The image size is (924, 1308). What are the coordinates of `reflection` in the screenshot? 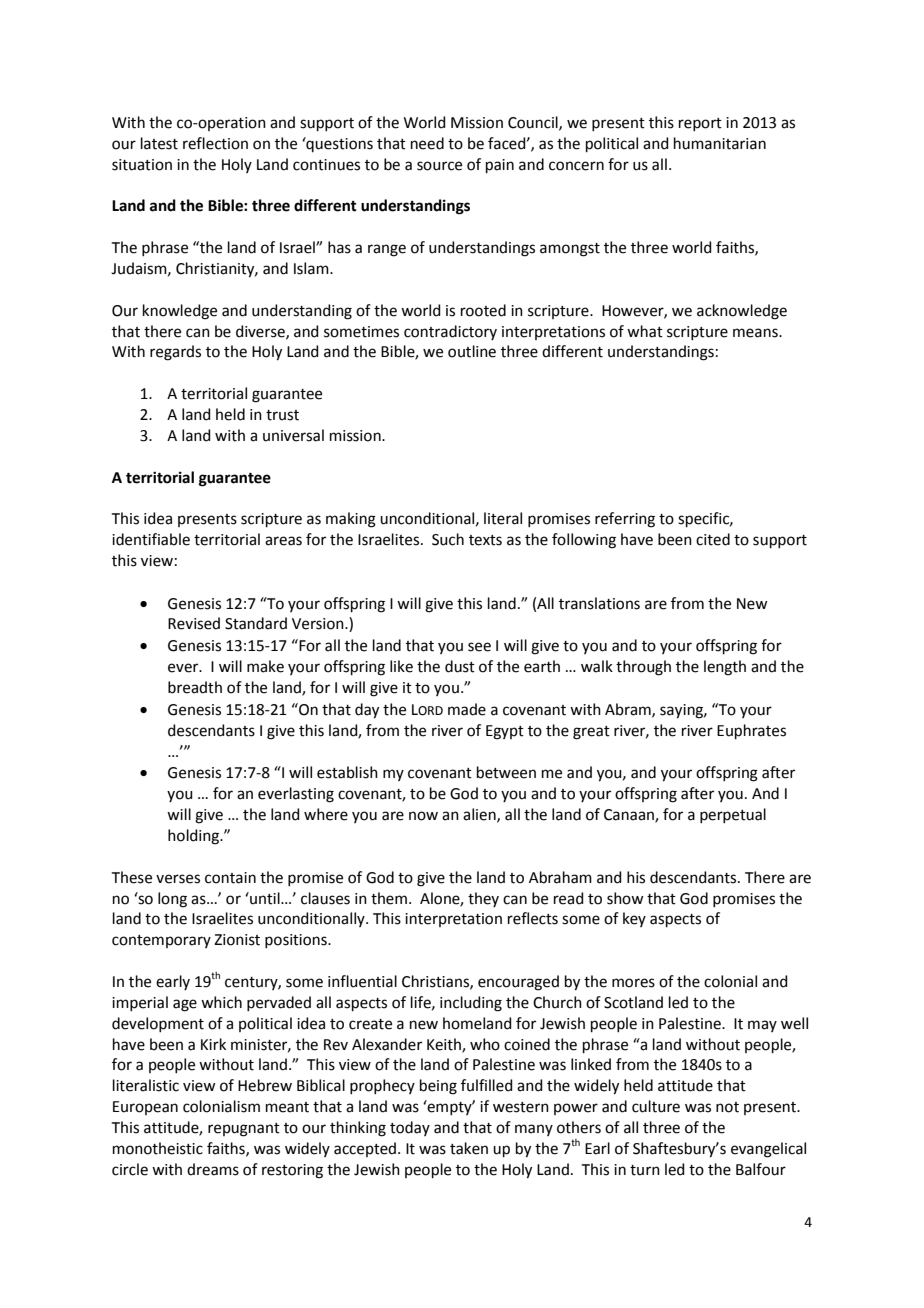 It's located at (215, 143).
